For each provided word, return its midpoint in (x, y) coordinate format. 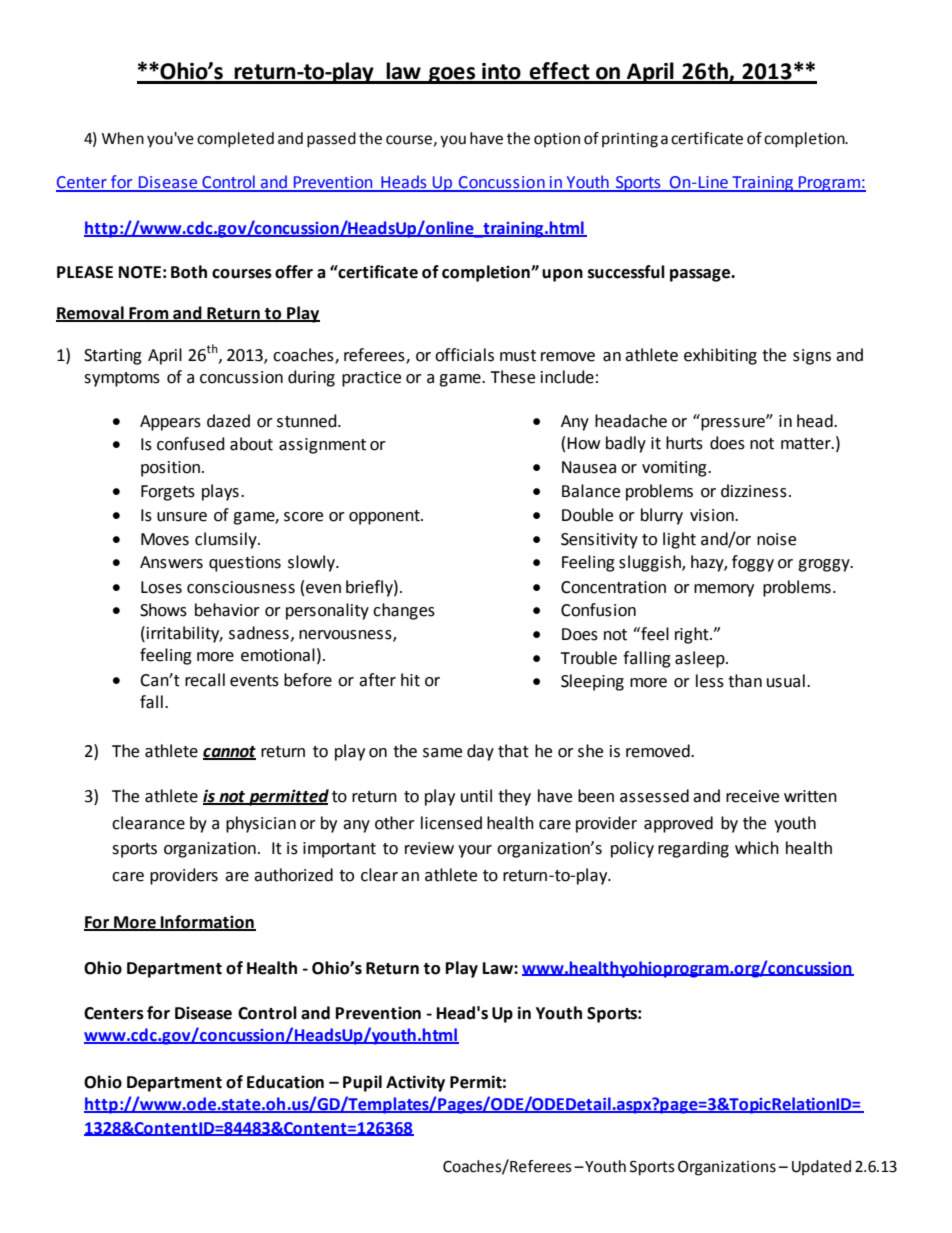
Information (207, 923)
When (123, 138)
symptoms (122, 379)
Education (285, 1082)
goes (452, 75)
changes (404, 611)
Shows (163, 610)
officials (464, 355)
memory (724, 590)
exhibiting (720, 356)
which (757, 848)
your (475, 851)
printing (630, 140)
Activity (415, 1083)
